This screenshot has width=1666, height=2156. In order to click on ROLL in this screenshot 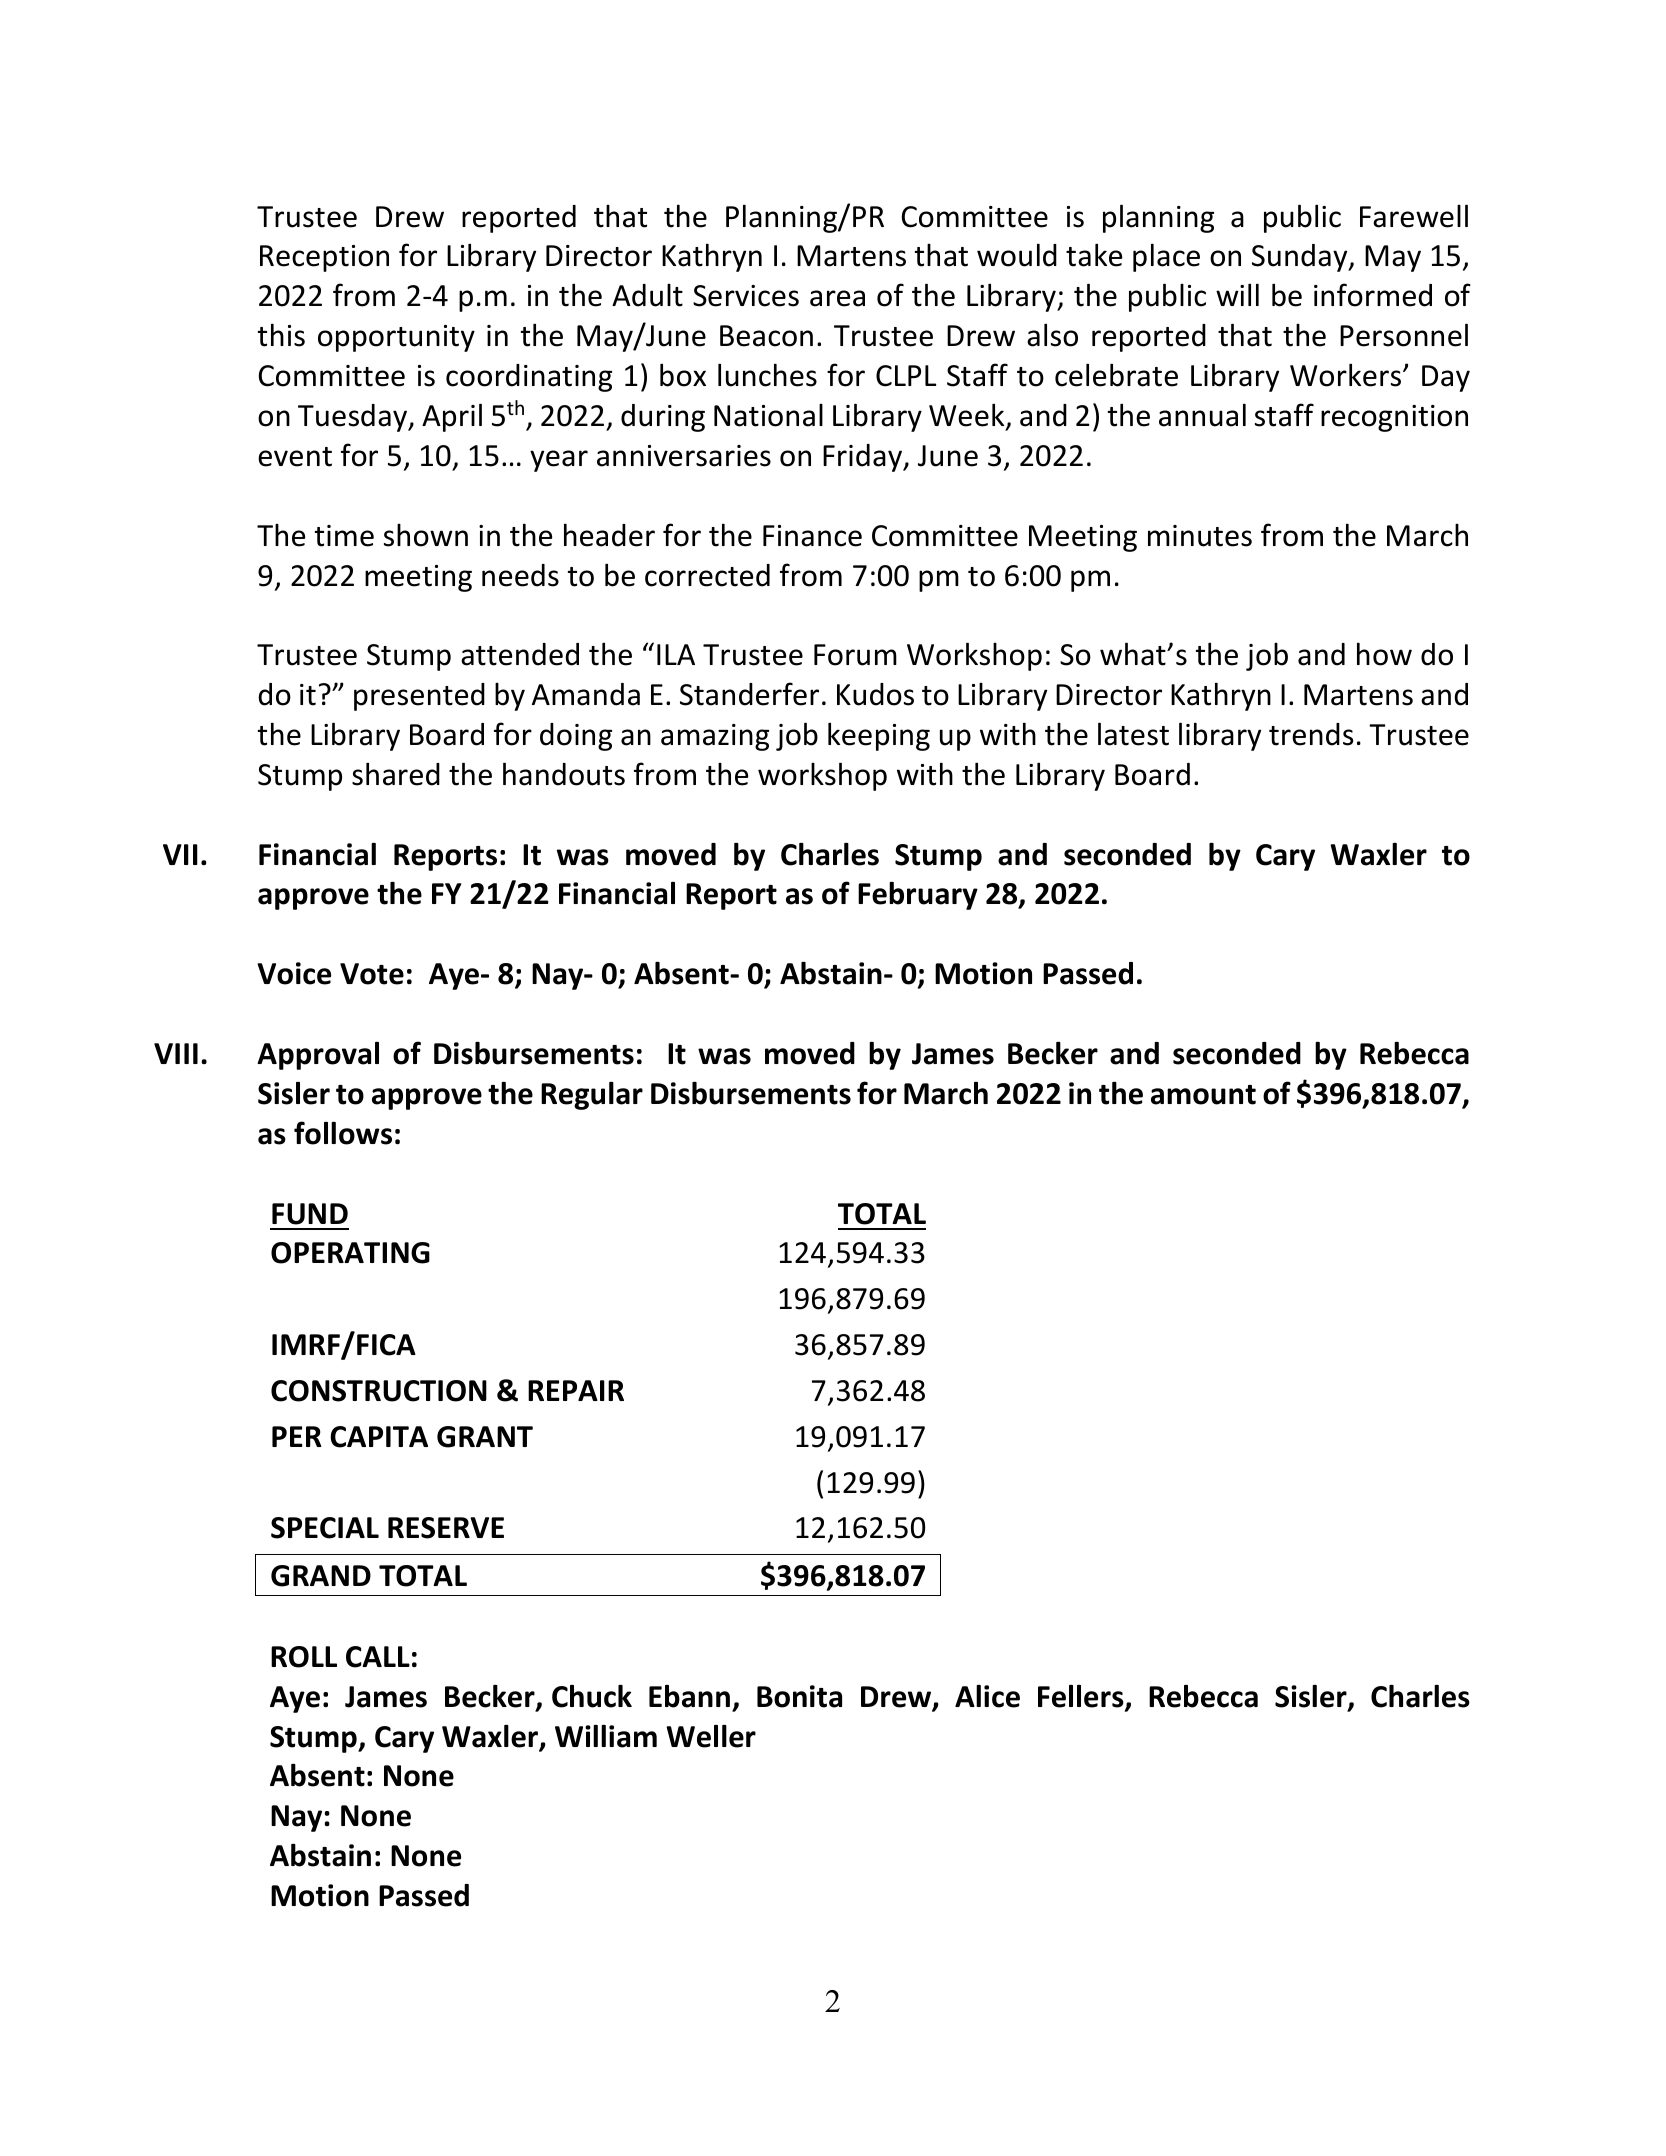, I will do `click(304, 1657)`.
